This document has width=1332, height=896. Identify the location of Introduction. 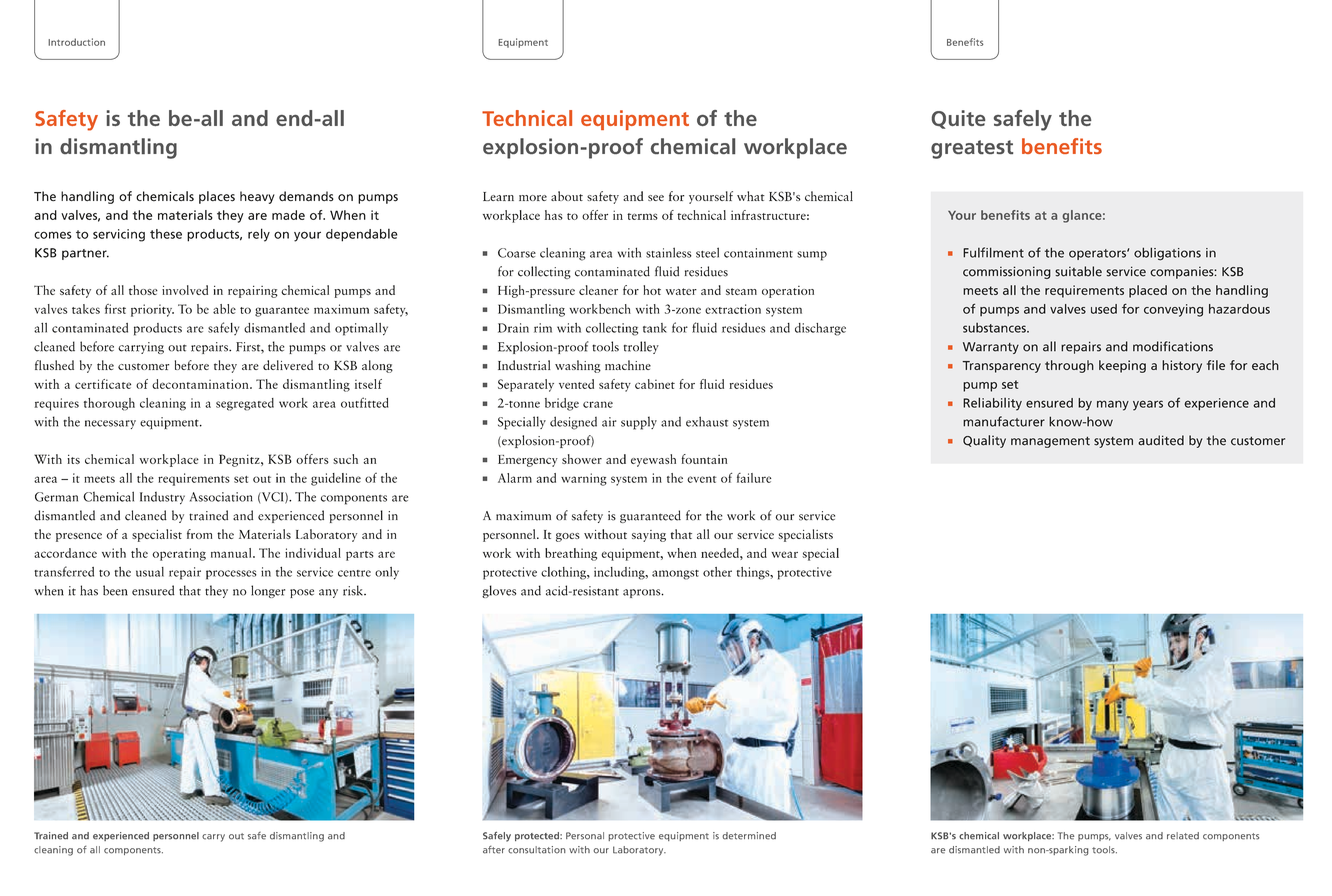
(76, 42).
